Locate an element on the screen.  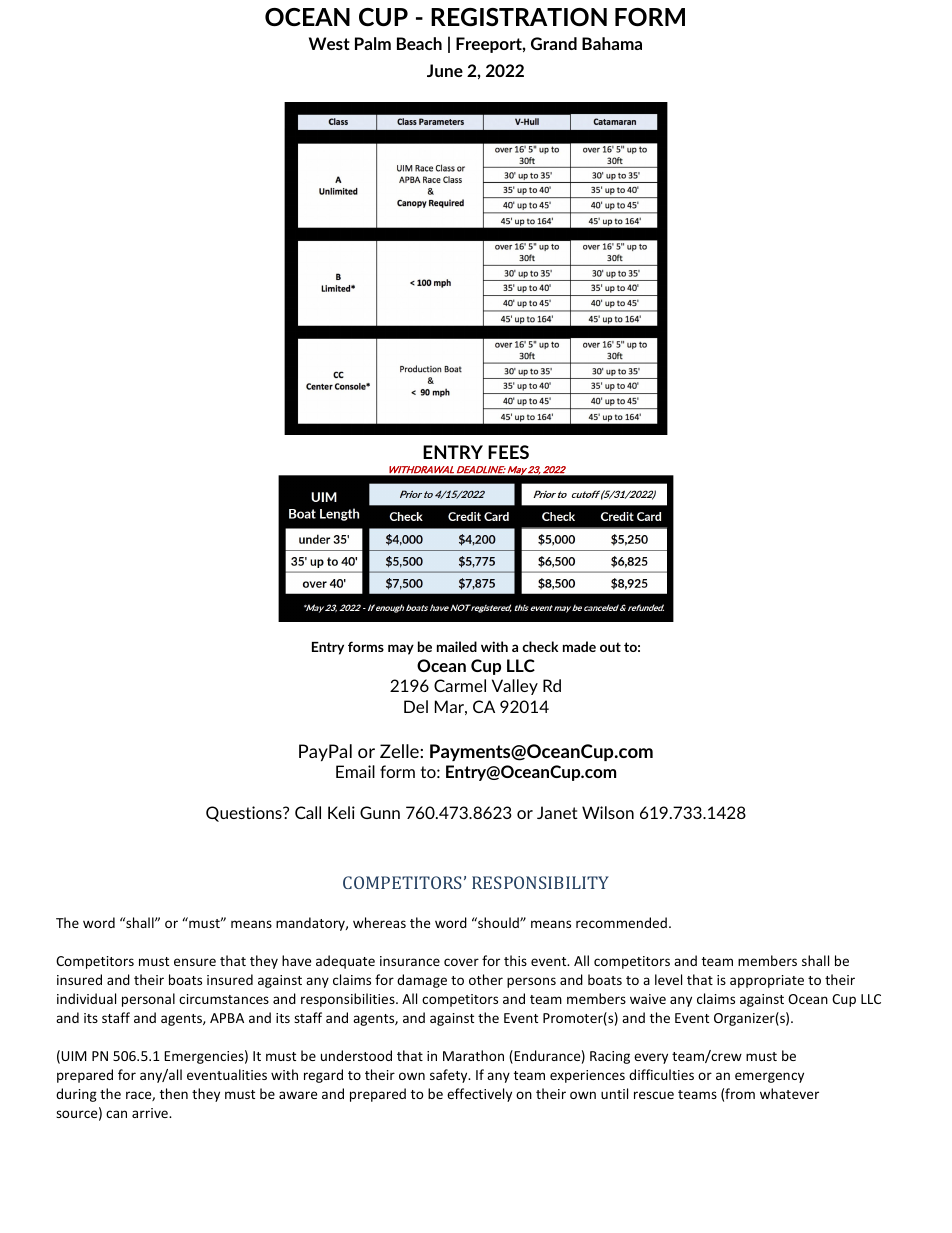
safety is located at coordinates (450, 1076).
